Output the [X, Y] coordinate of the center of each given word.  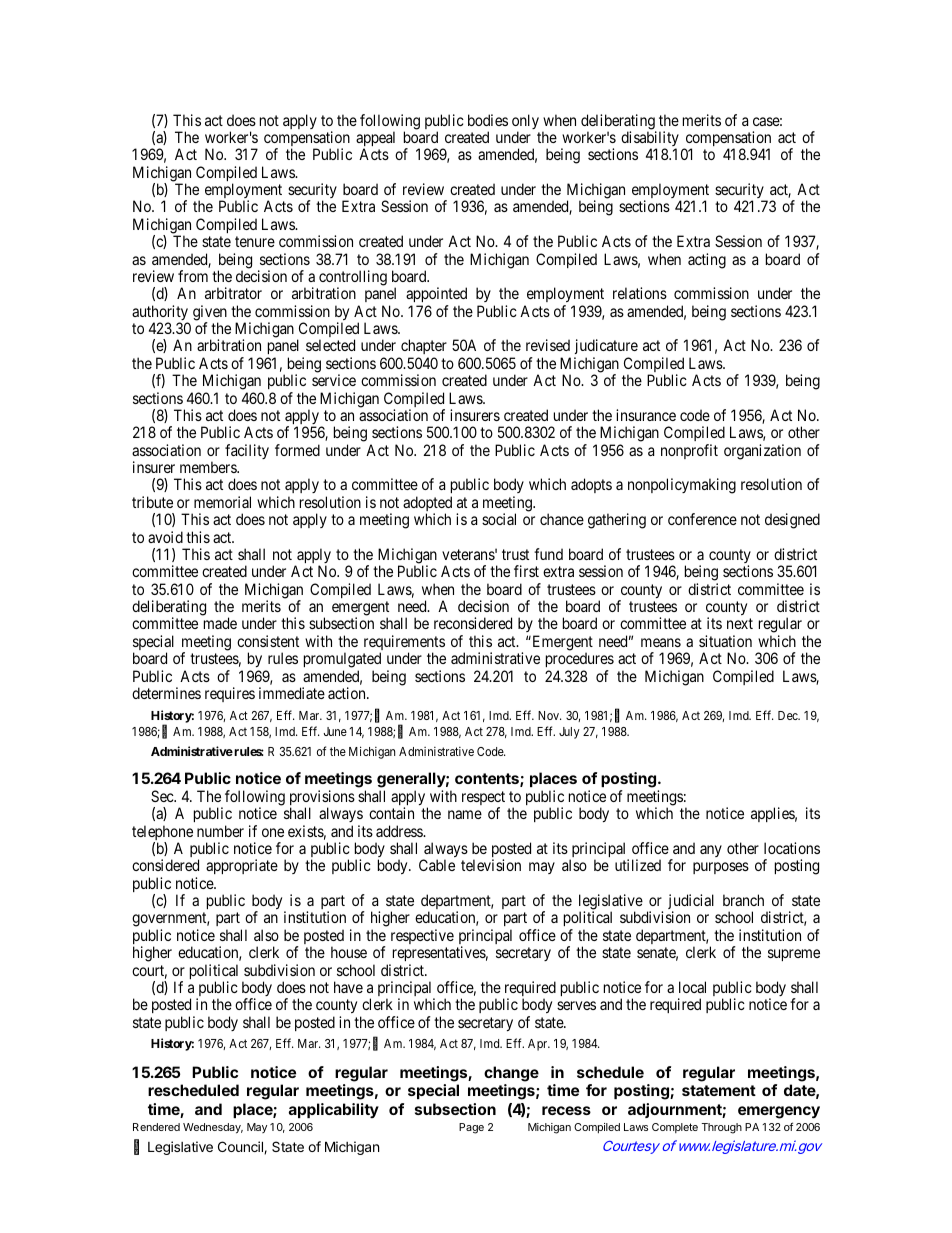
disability [650, 140]
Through [721, 1128]
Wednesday [213, 1128]
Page [471, 1128]
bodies [488, 120]
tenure [255, 241]
